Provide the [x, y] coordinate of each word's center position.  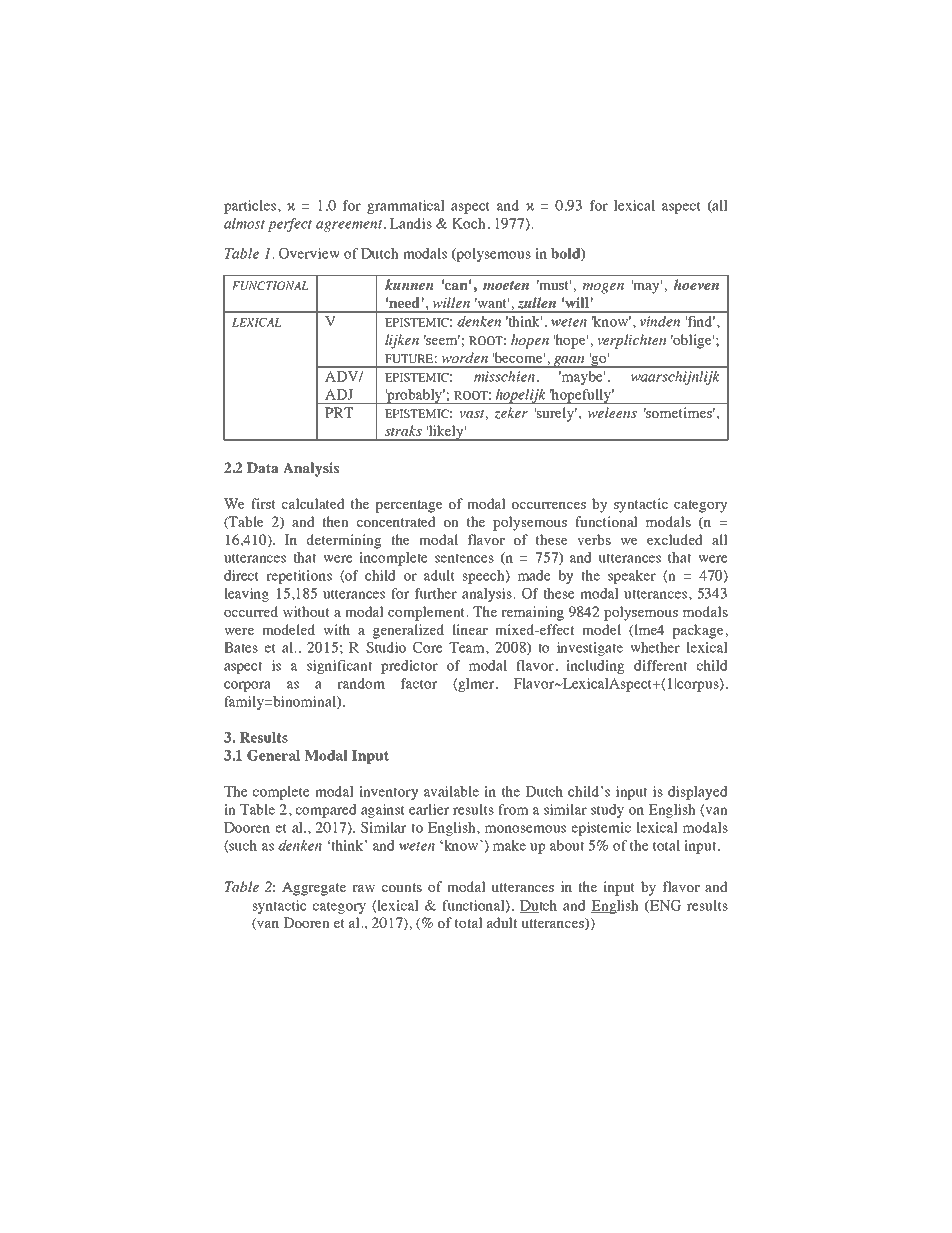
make [509, 845]
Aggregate [314, 888]
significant [339, 667]
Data [263, 467]
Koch [470, 223]
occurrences [549, 505]
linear [470, 629]
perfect [290, 225]
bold [566, 254]
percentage [409, 506]
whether [655, 647]
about [567, 845]
